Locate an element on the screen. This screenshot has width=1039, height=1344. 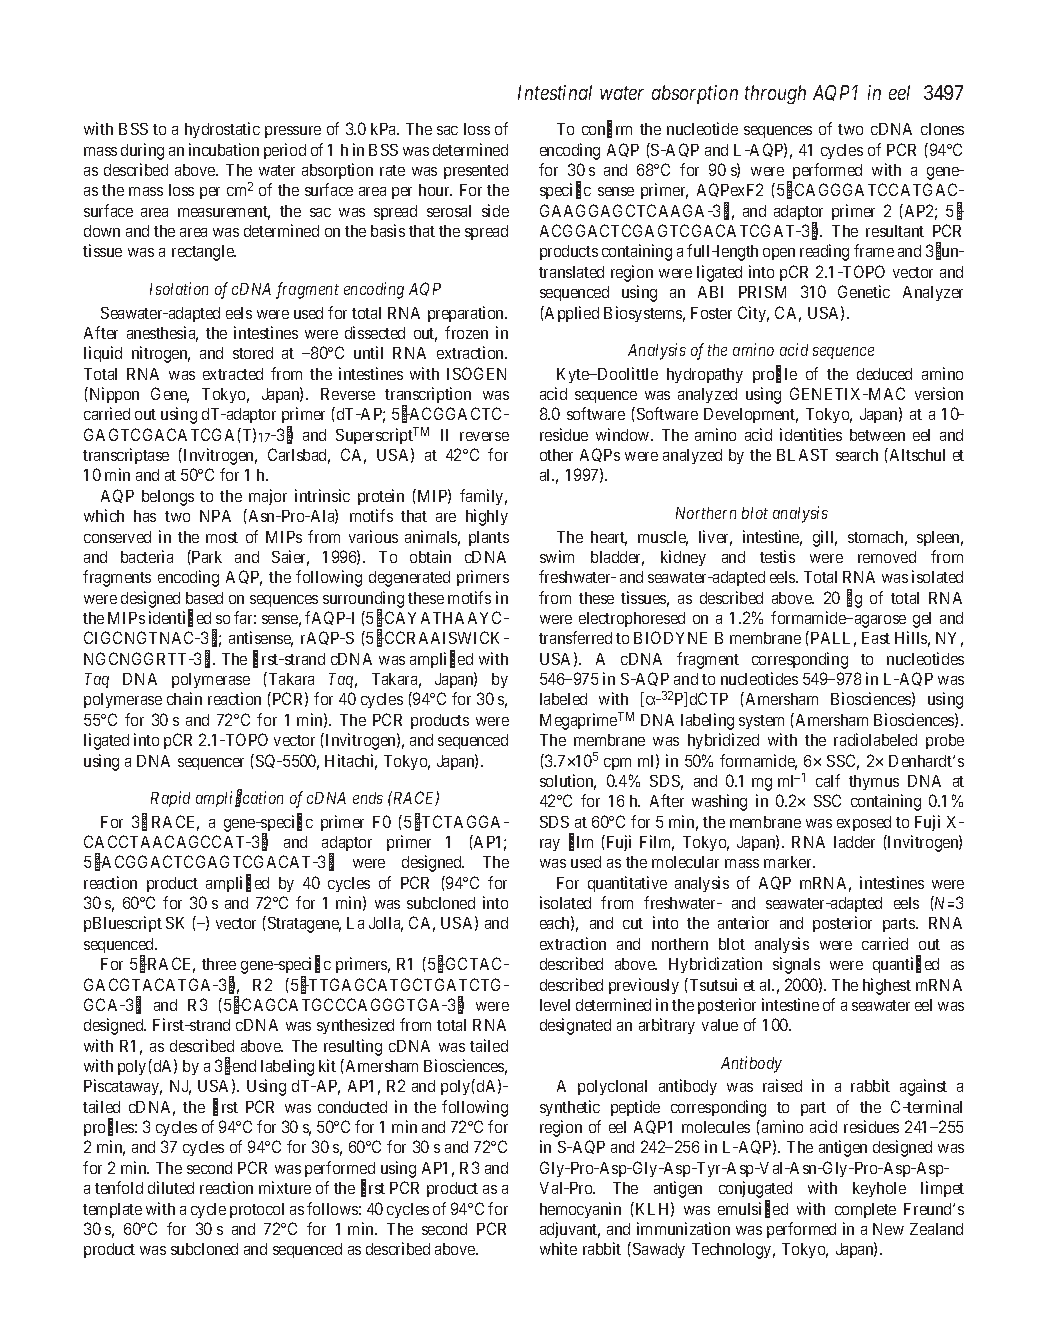
hydrostatic is located at coordinates (222, 130).
